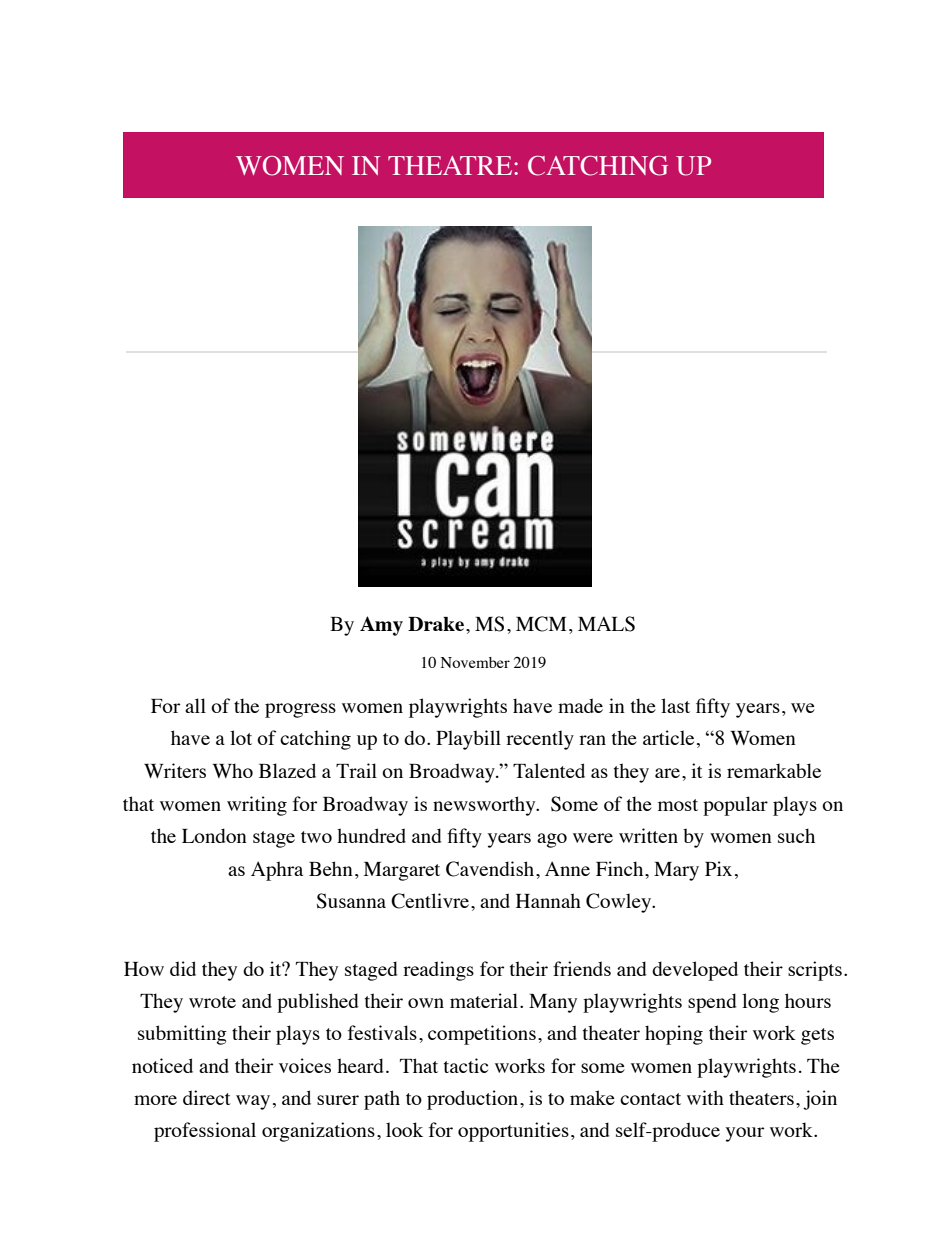 The height and width of the screenshot is (1233, 952). Describe the element at coordinates (705, 1097) in the screenshot. I see `with` at that location.
